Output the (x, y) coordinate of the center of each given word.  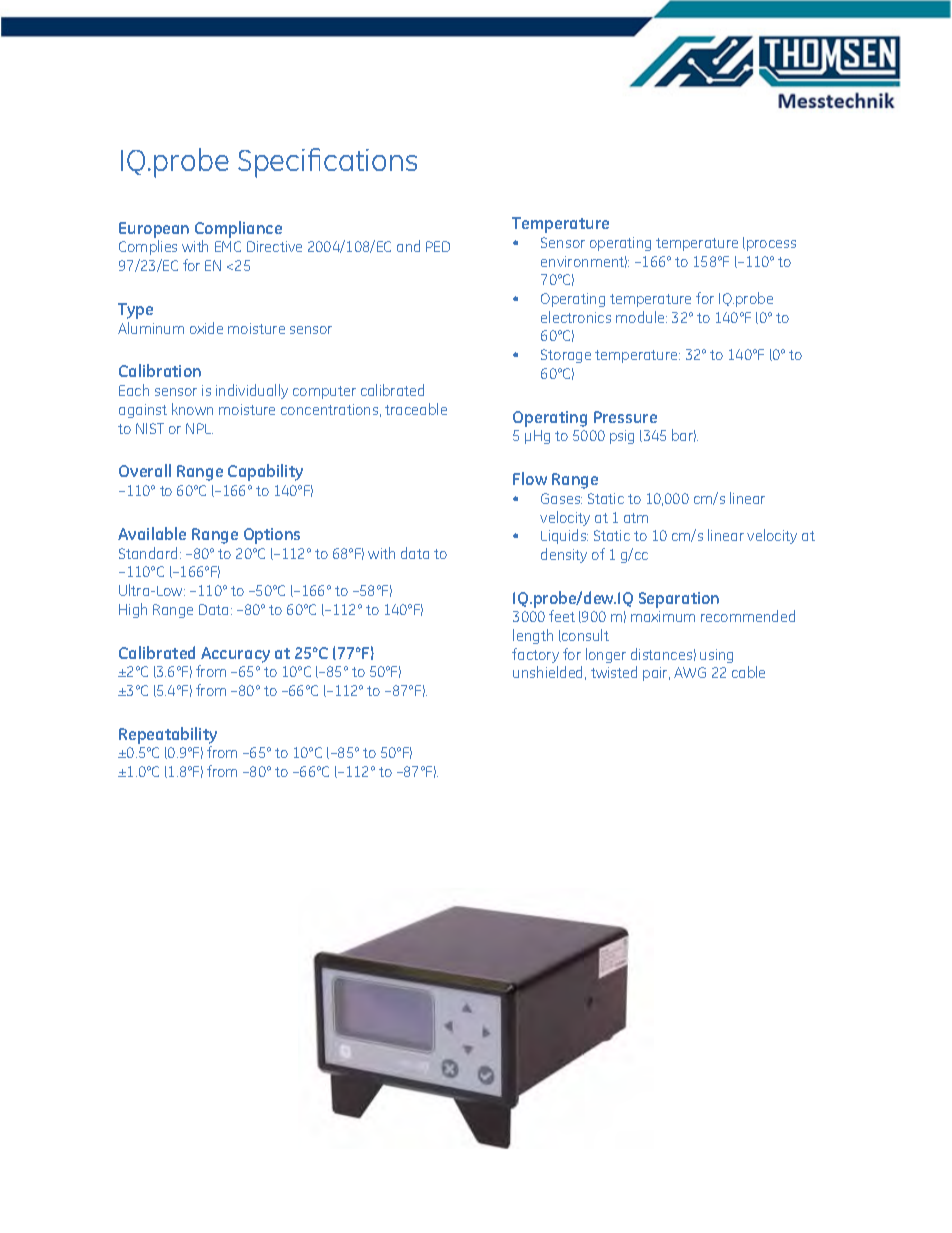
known (192, 409)
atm (636, 518)
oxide (206, 328)
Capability (265, 472)
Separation (679, 600)
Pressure (625, 417)
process (771, 245)
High (133, 610)
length (533, 636)
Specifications (327, 163)
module (641, 317)
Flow (530, 478)
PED (438, 246)
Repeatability (168, 735)
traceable (416, 409)
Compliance (238, 229)
